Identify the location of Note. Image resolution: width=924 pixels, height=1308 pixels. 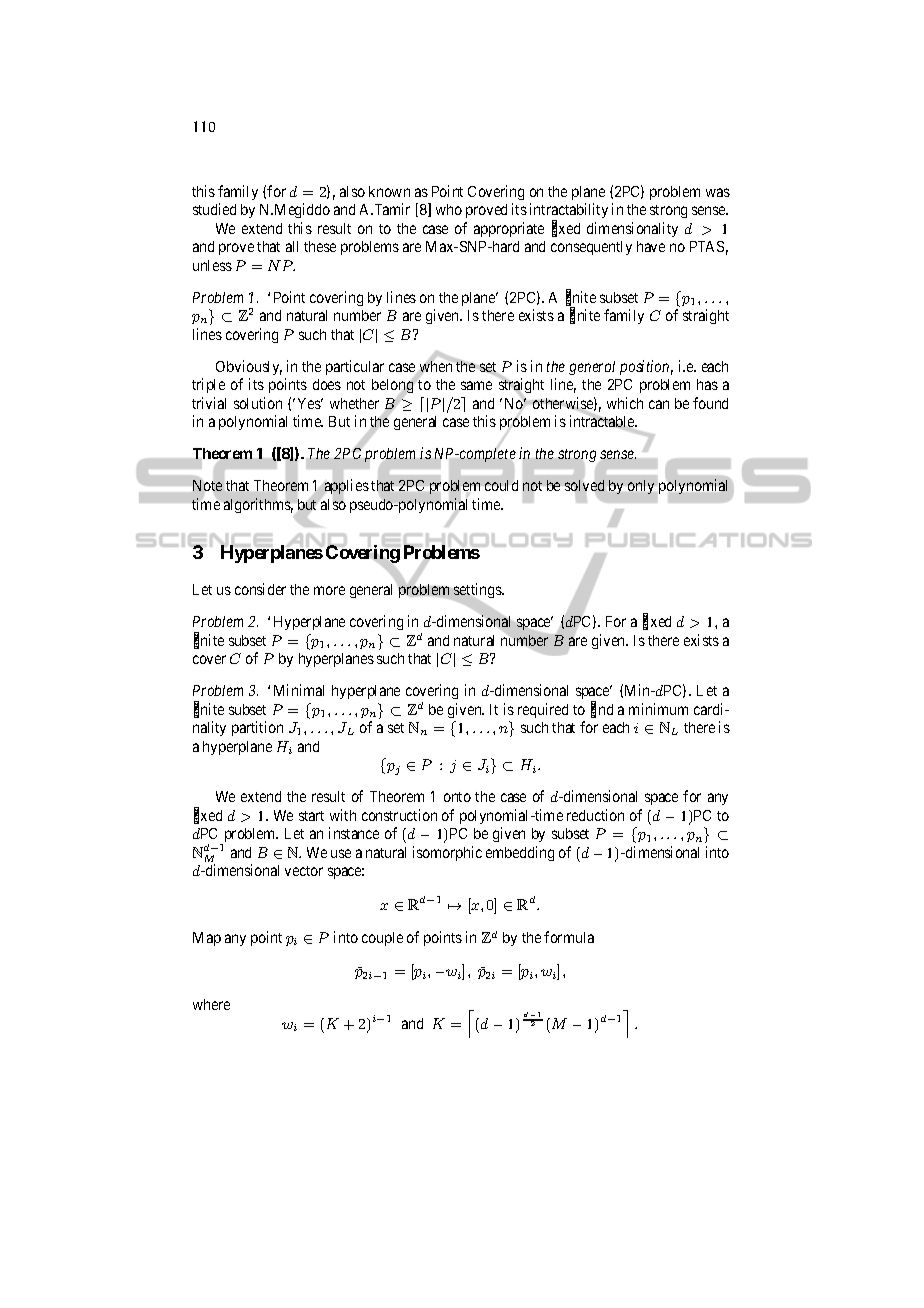
(207, 485).
